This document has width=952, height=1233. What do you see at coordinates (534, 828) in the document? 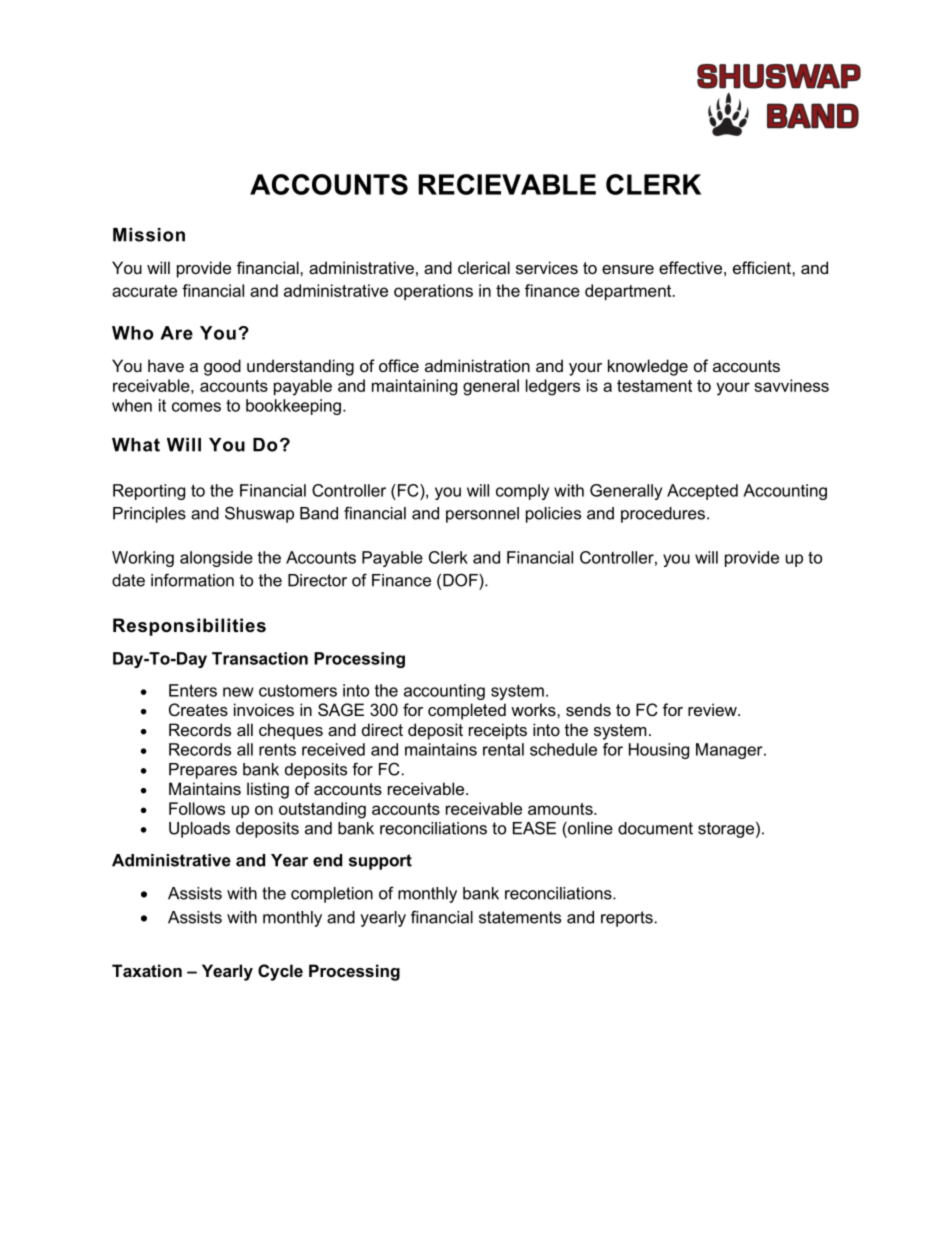
I see `EASE` at bounding box center [534, 828].
